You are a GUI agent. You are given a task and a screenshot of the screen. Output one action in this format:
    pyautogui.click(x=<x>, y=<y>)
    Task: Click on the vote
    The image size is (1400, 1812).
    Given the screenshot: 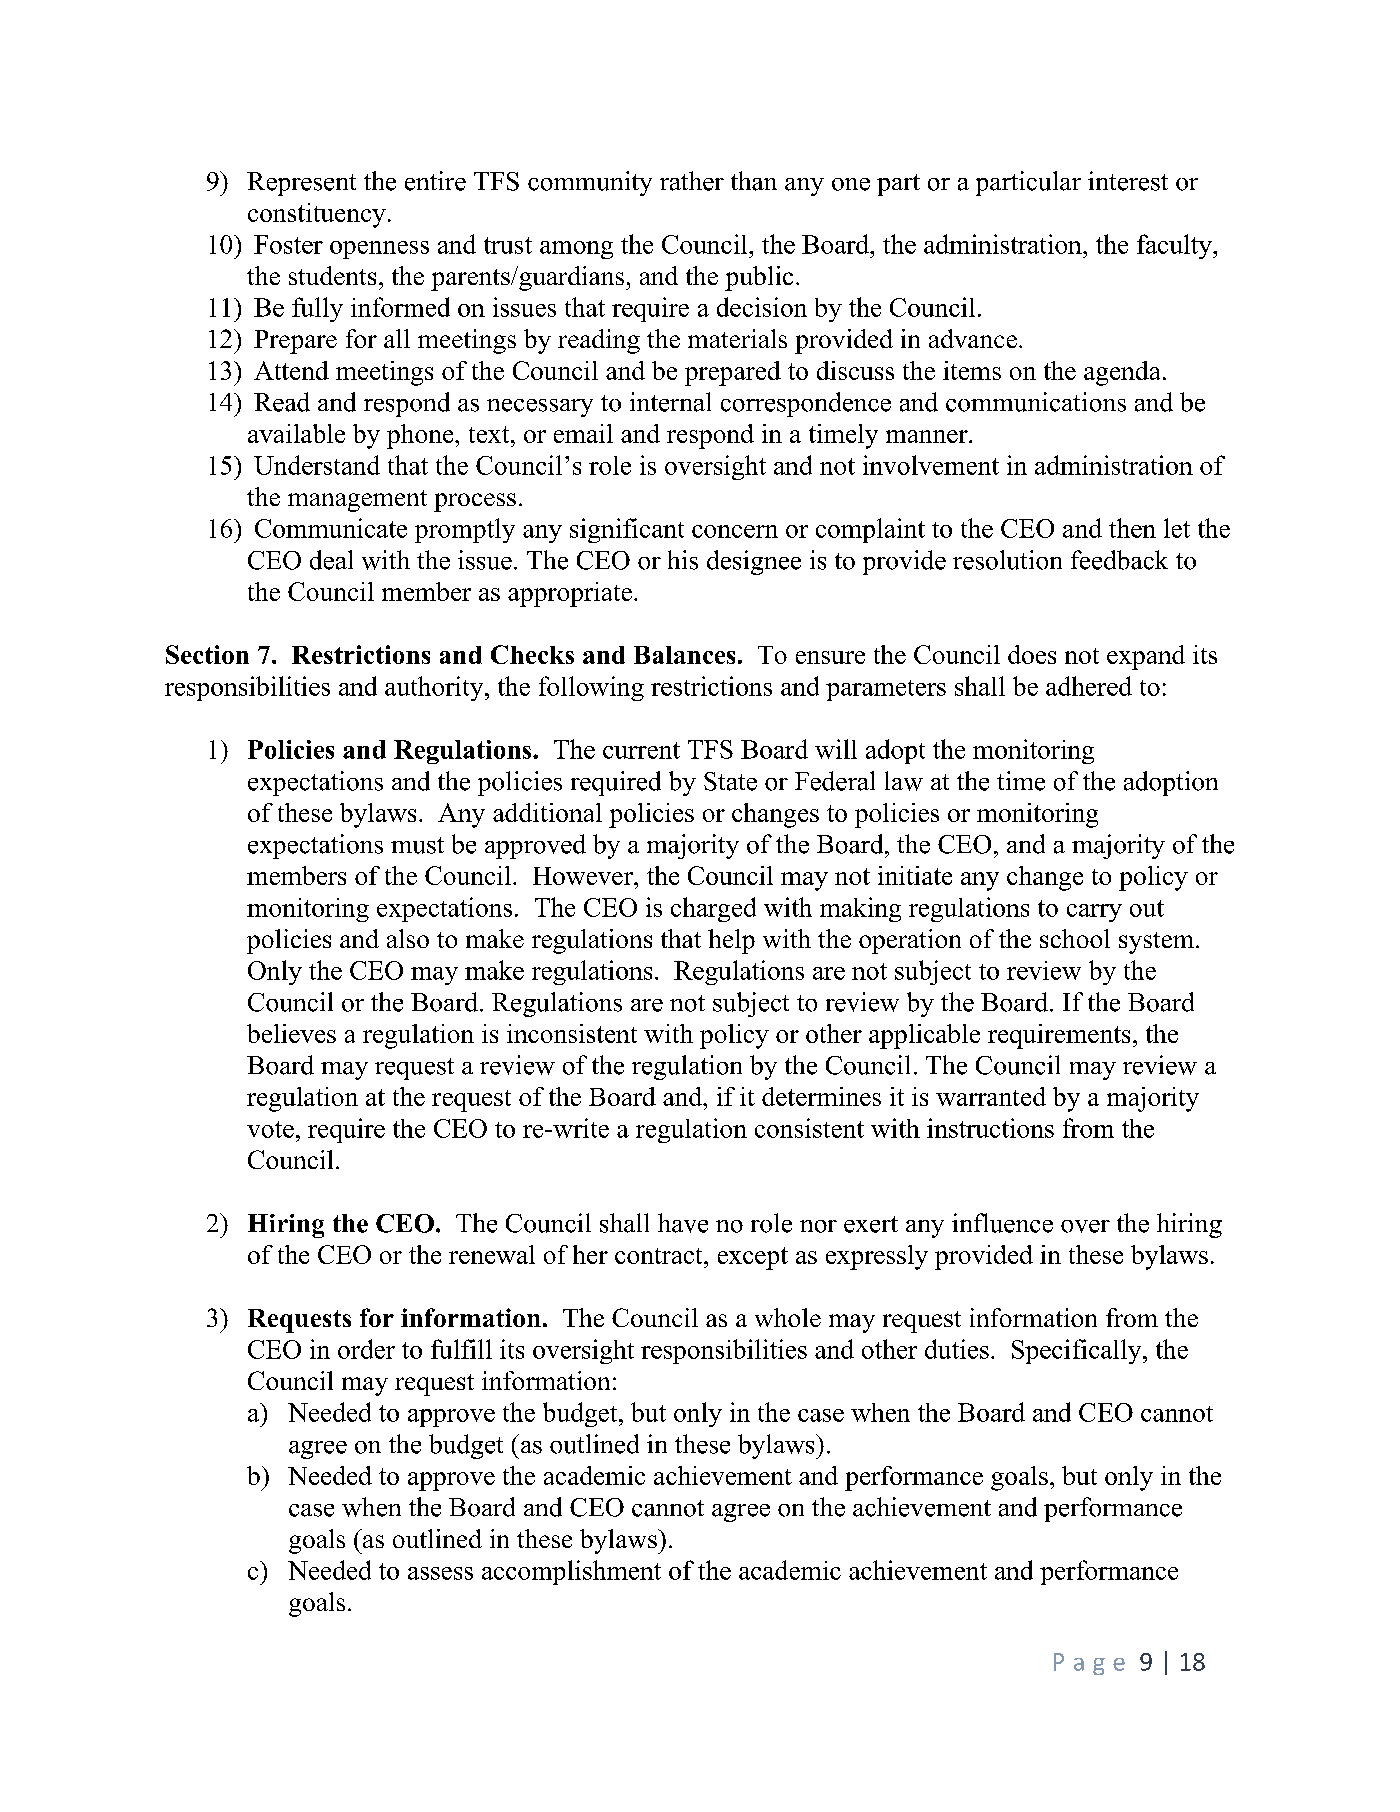 What is the action you would take?
    pyautogui.click(x=270, y=1129)
